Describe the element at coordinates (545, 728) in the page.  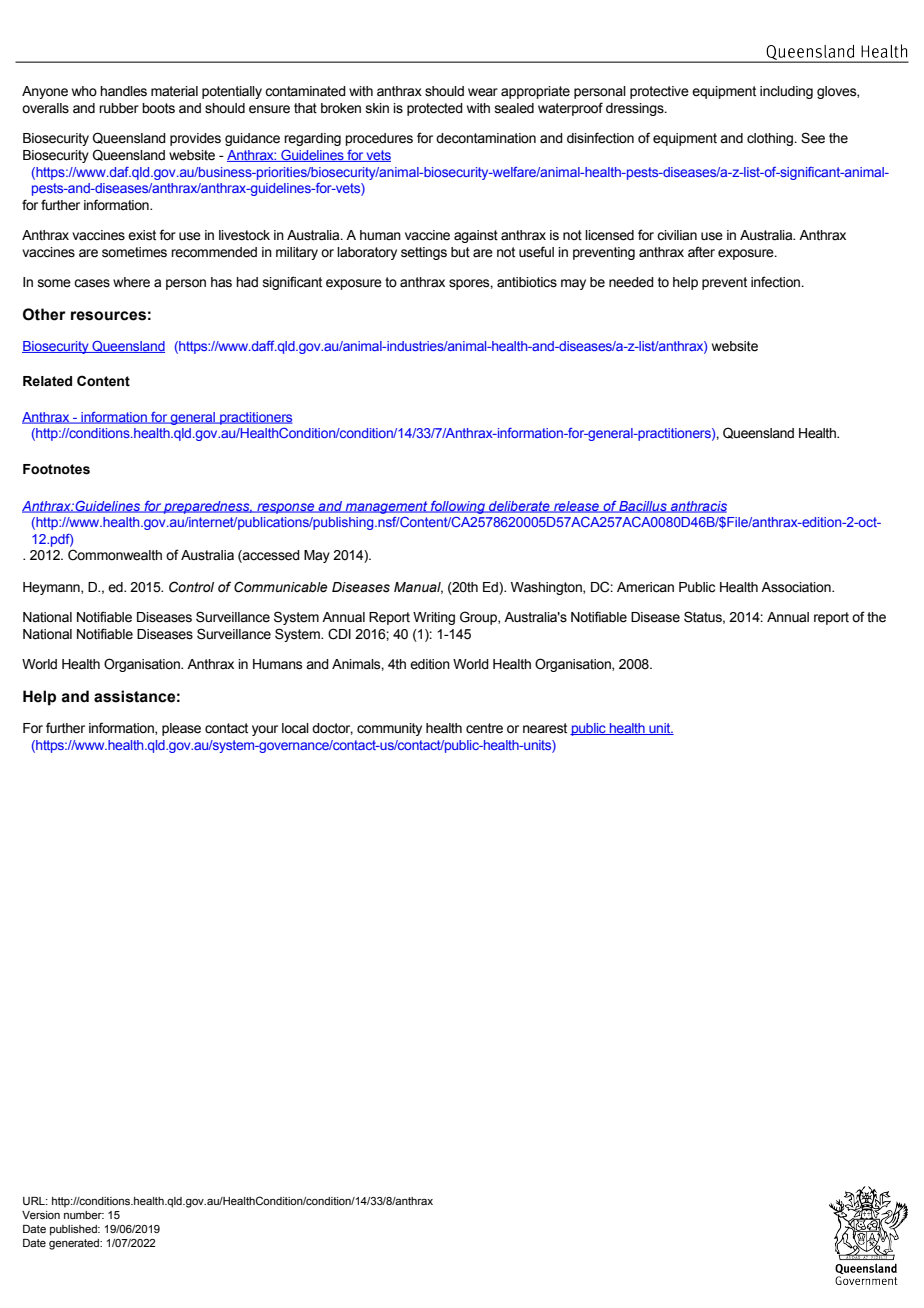
I see `nearest` at that location.
